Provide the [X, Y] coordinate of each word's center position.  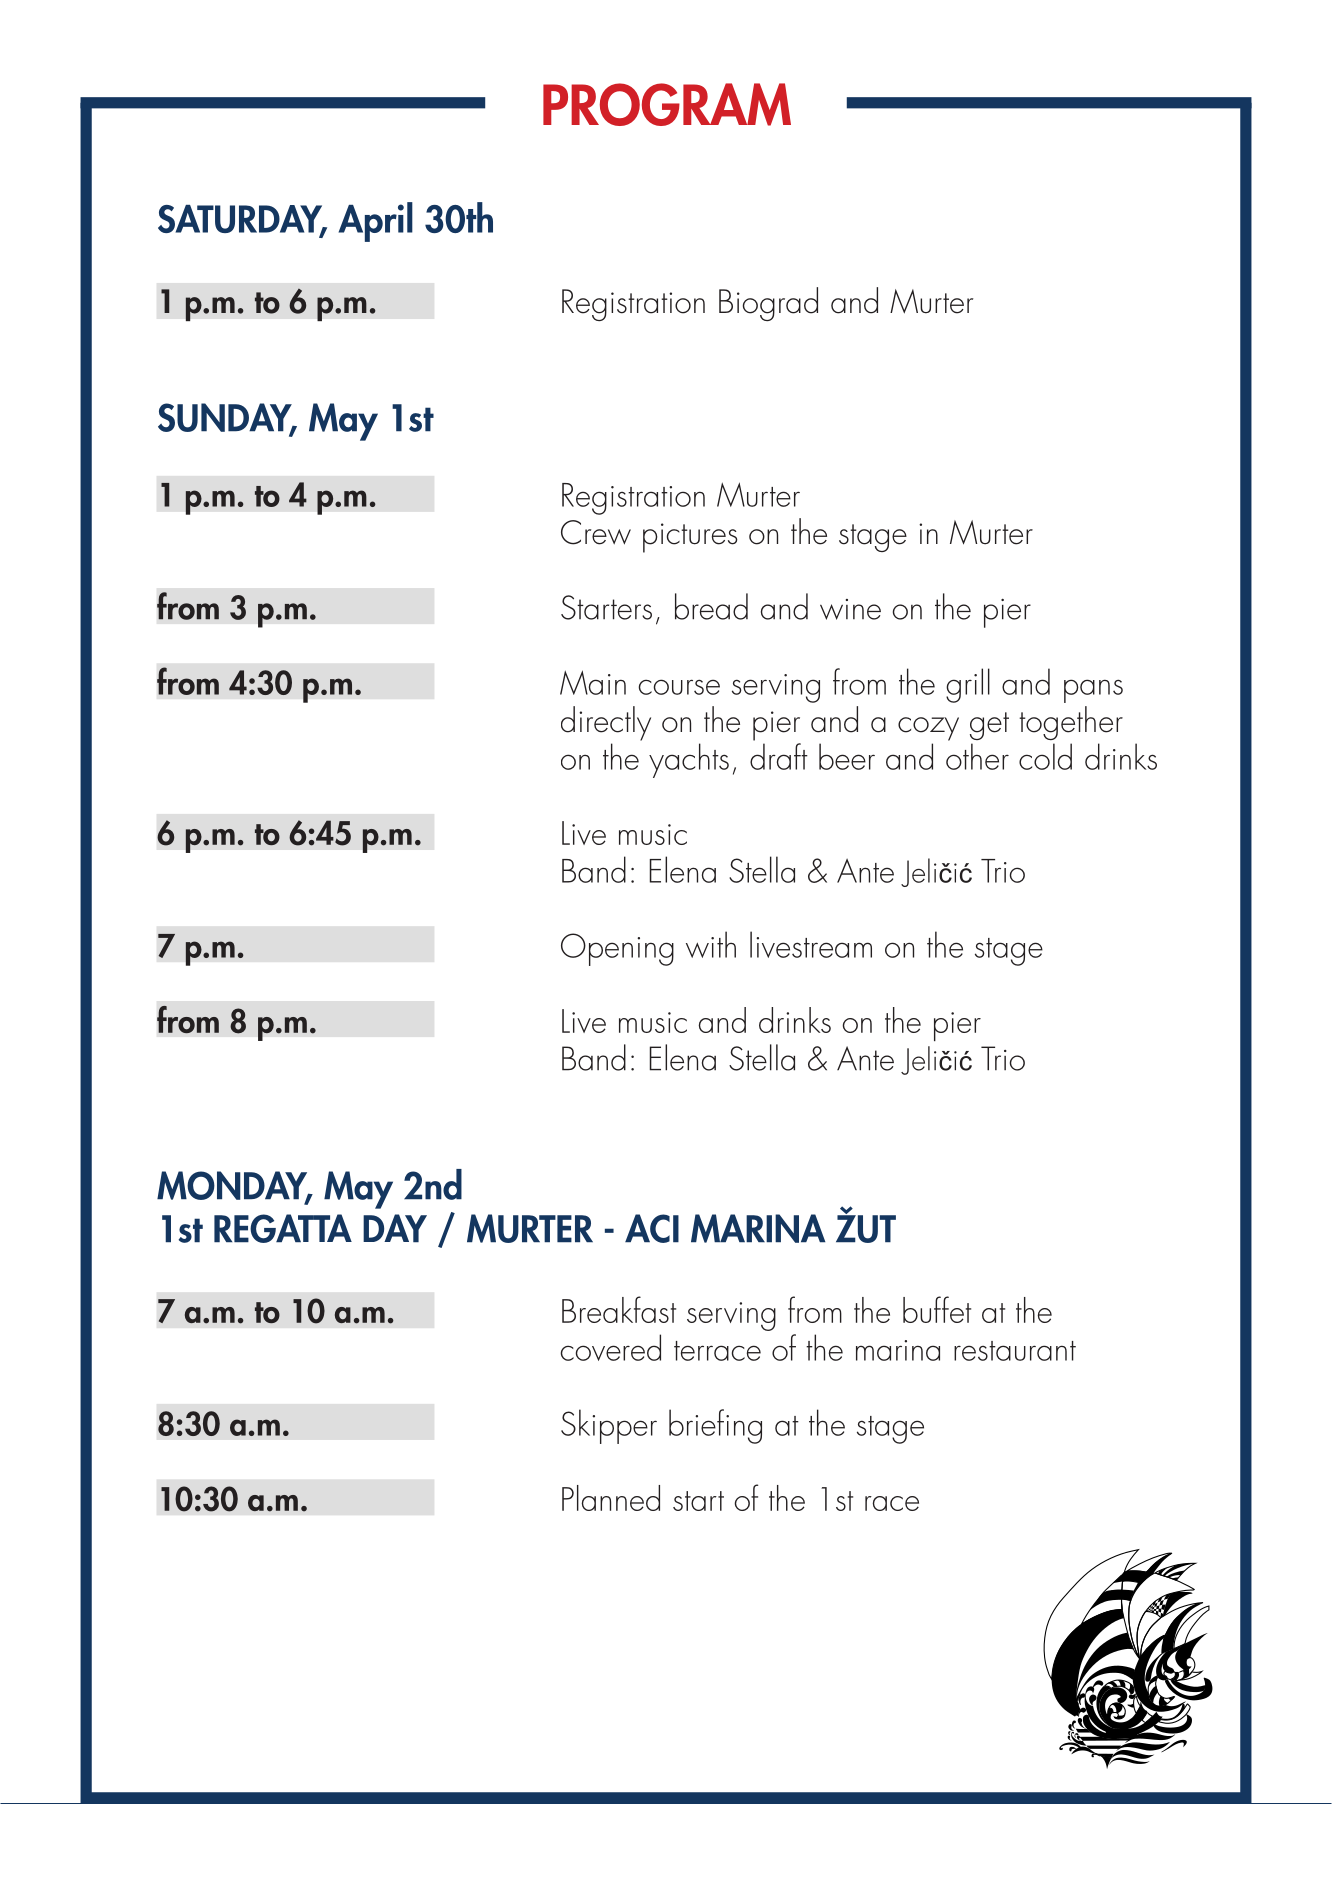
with [711, 944]
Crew [596, 532]
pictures [690, 538]
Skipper [609, 1426]
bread [711, 606]
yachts [689, 760]
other [977, 756]
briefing [715, 1426]
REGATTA [283, 1228]
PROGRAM [667, 104]
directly [606, 723]
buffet [937, 1309]
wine [850, 609]
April [376, 222]
